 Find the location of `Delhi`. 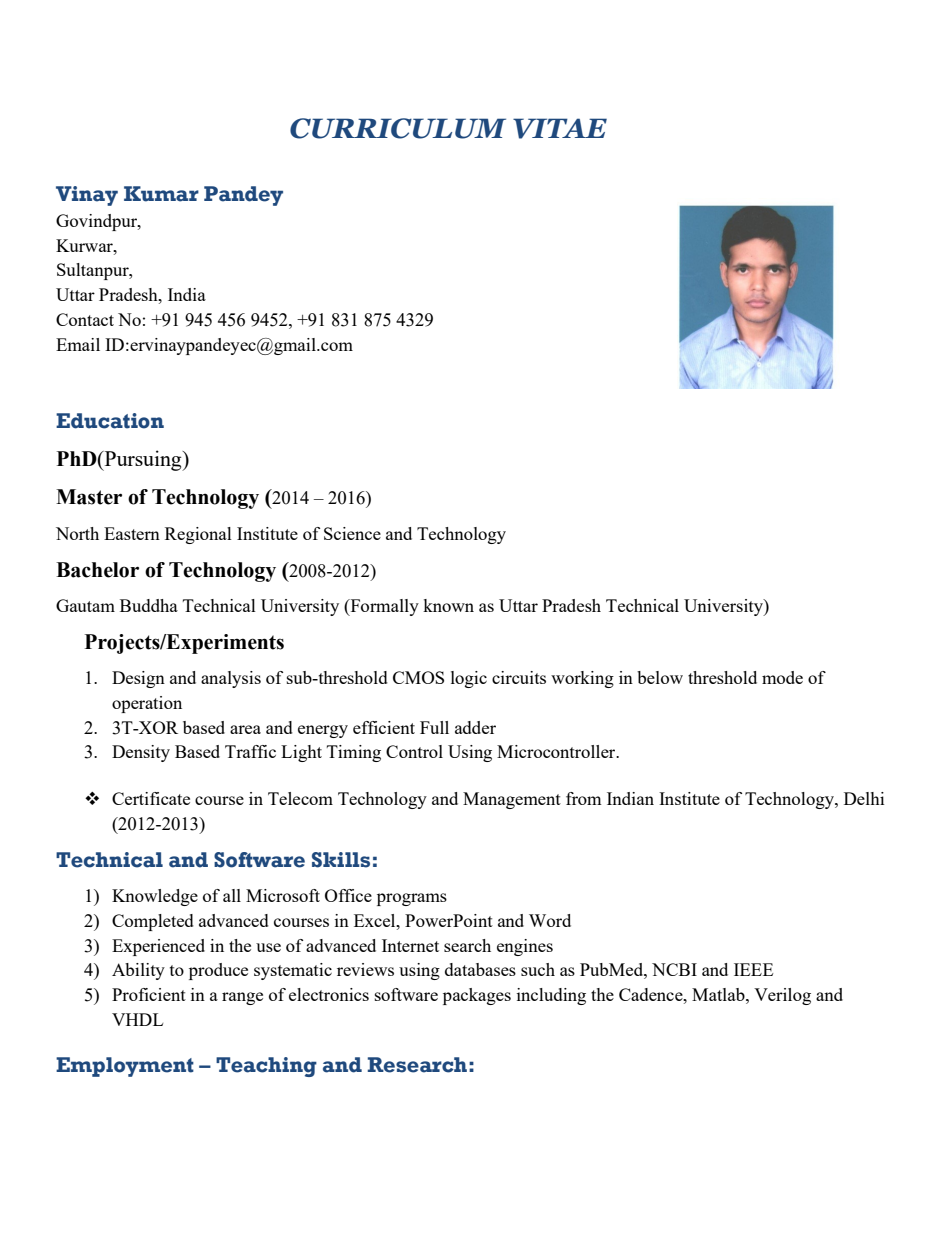

Delhi is located at coordinates (864, 798).
